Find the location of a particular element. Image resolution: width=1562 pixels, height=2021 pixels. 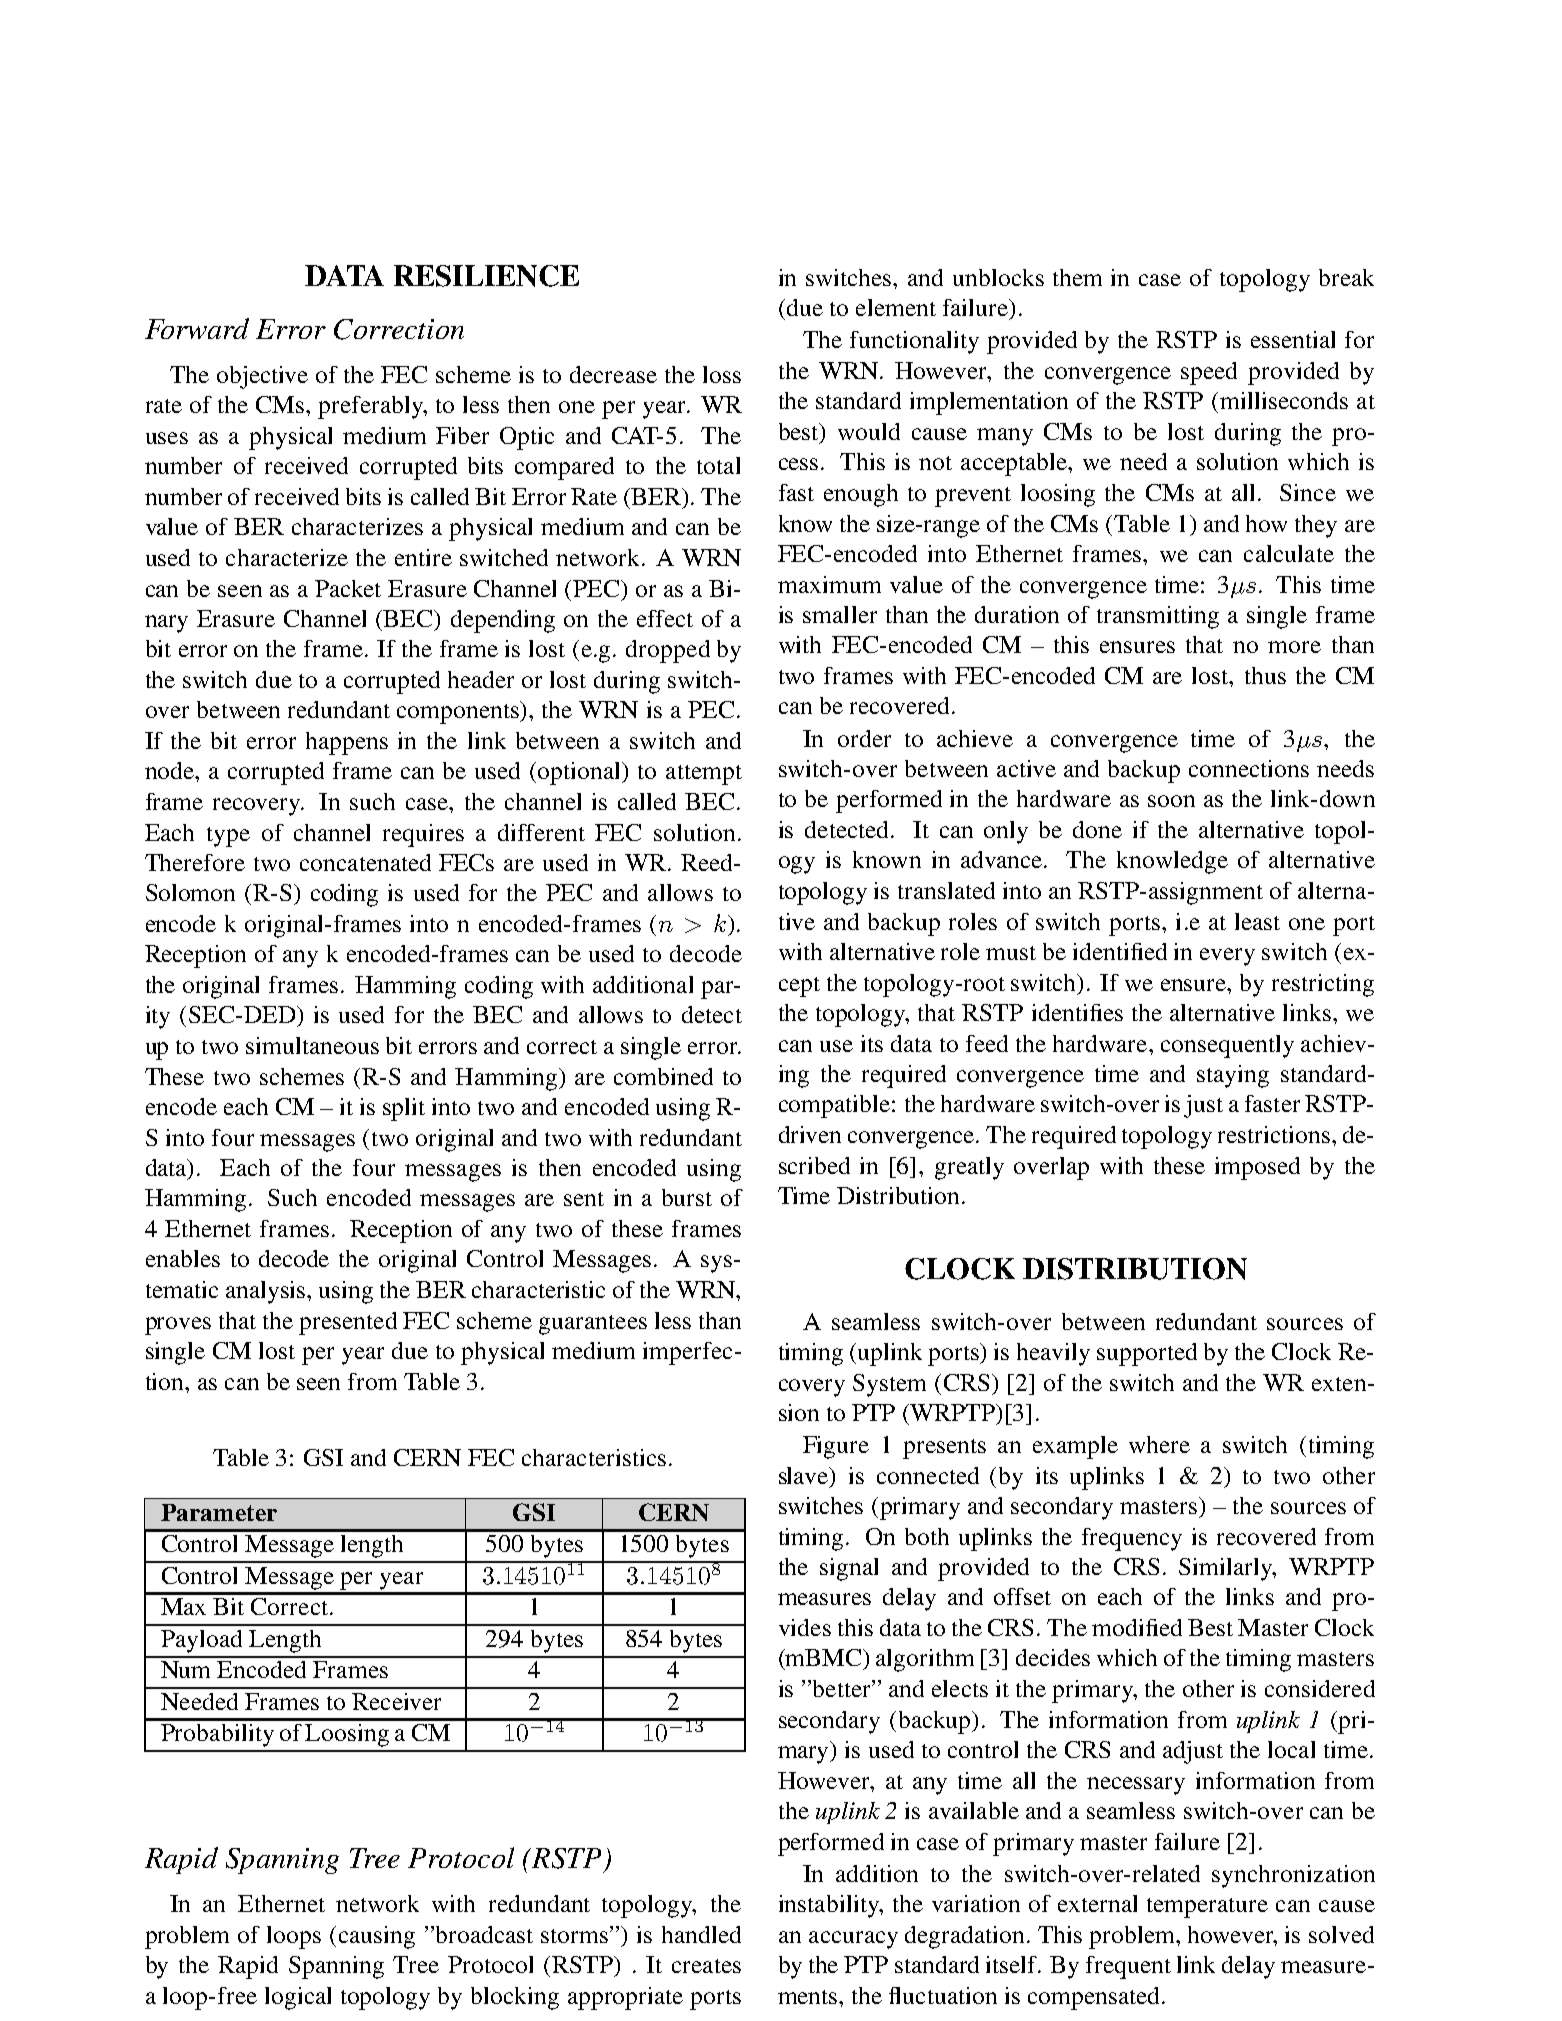

simultaneous is located at coordinates (312, 1045).
